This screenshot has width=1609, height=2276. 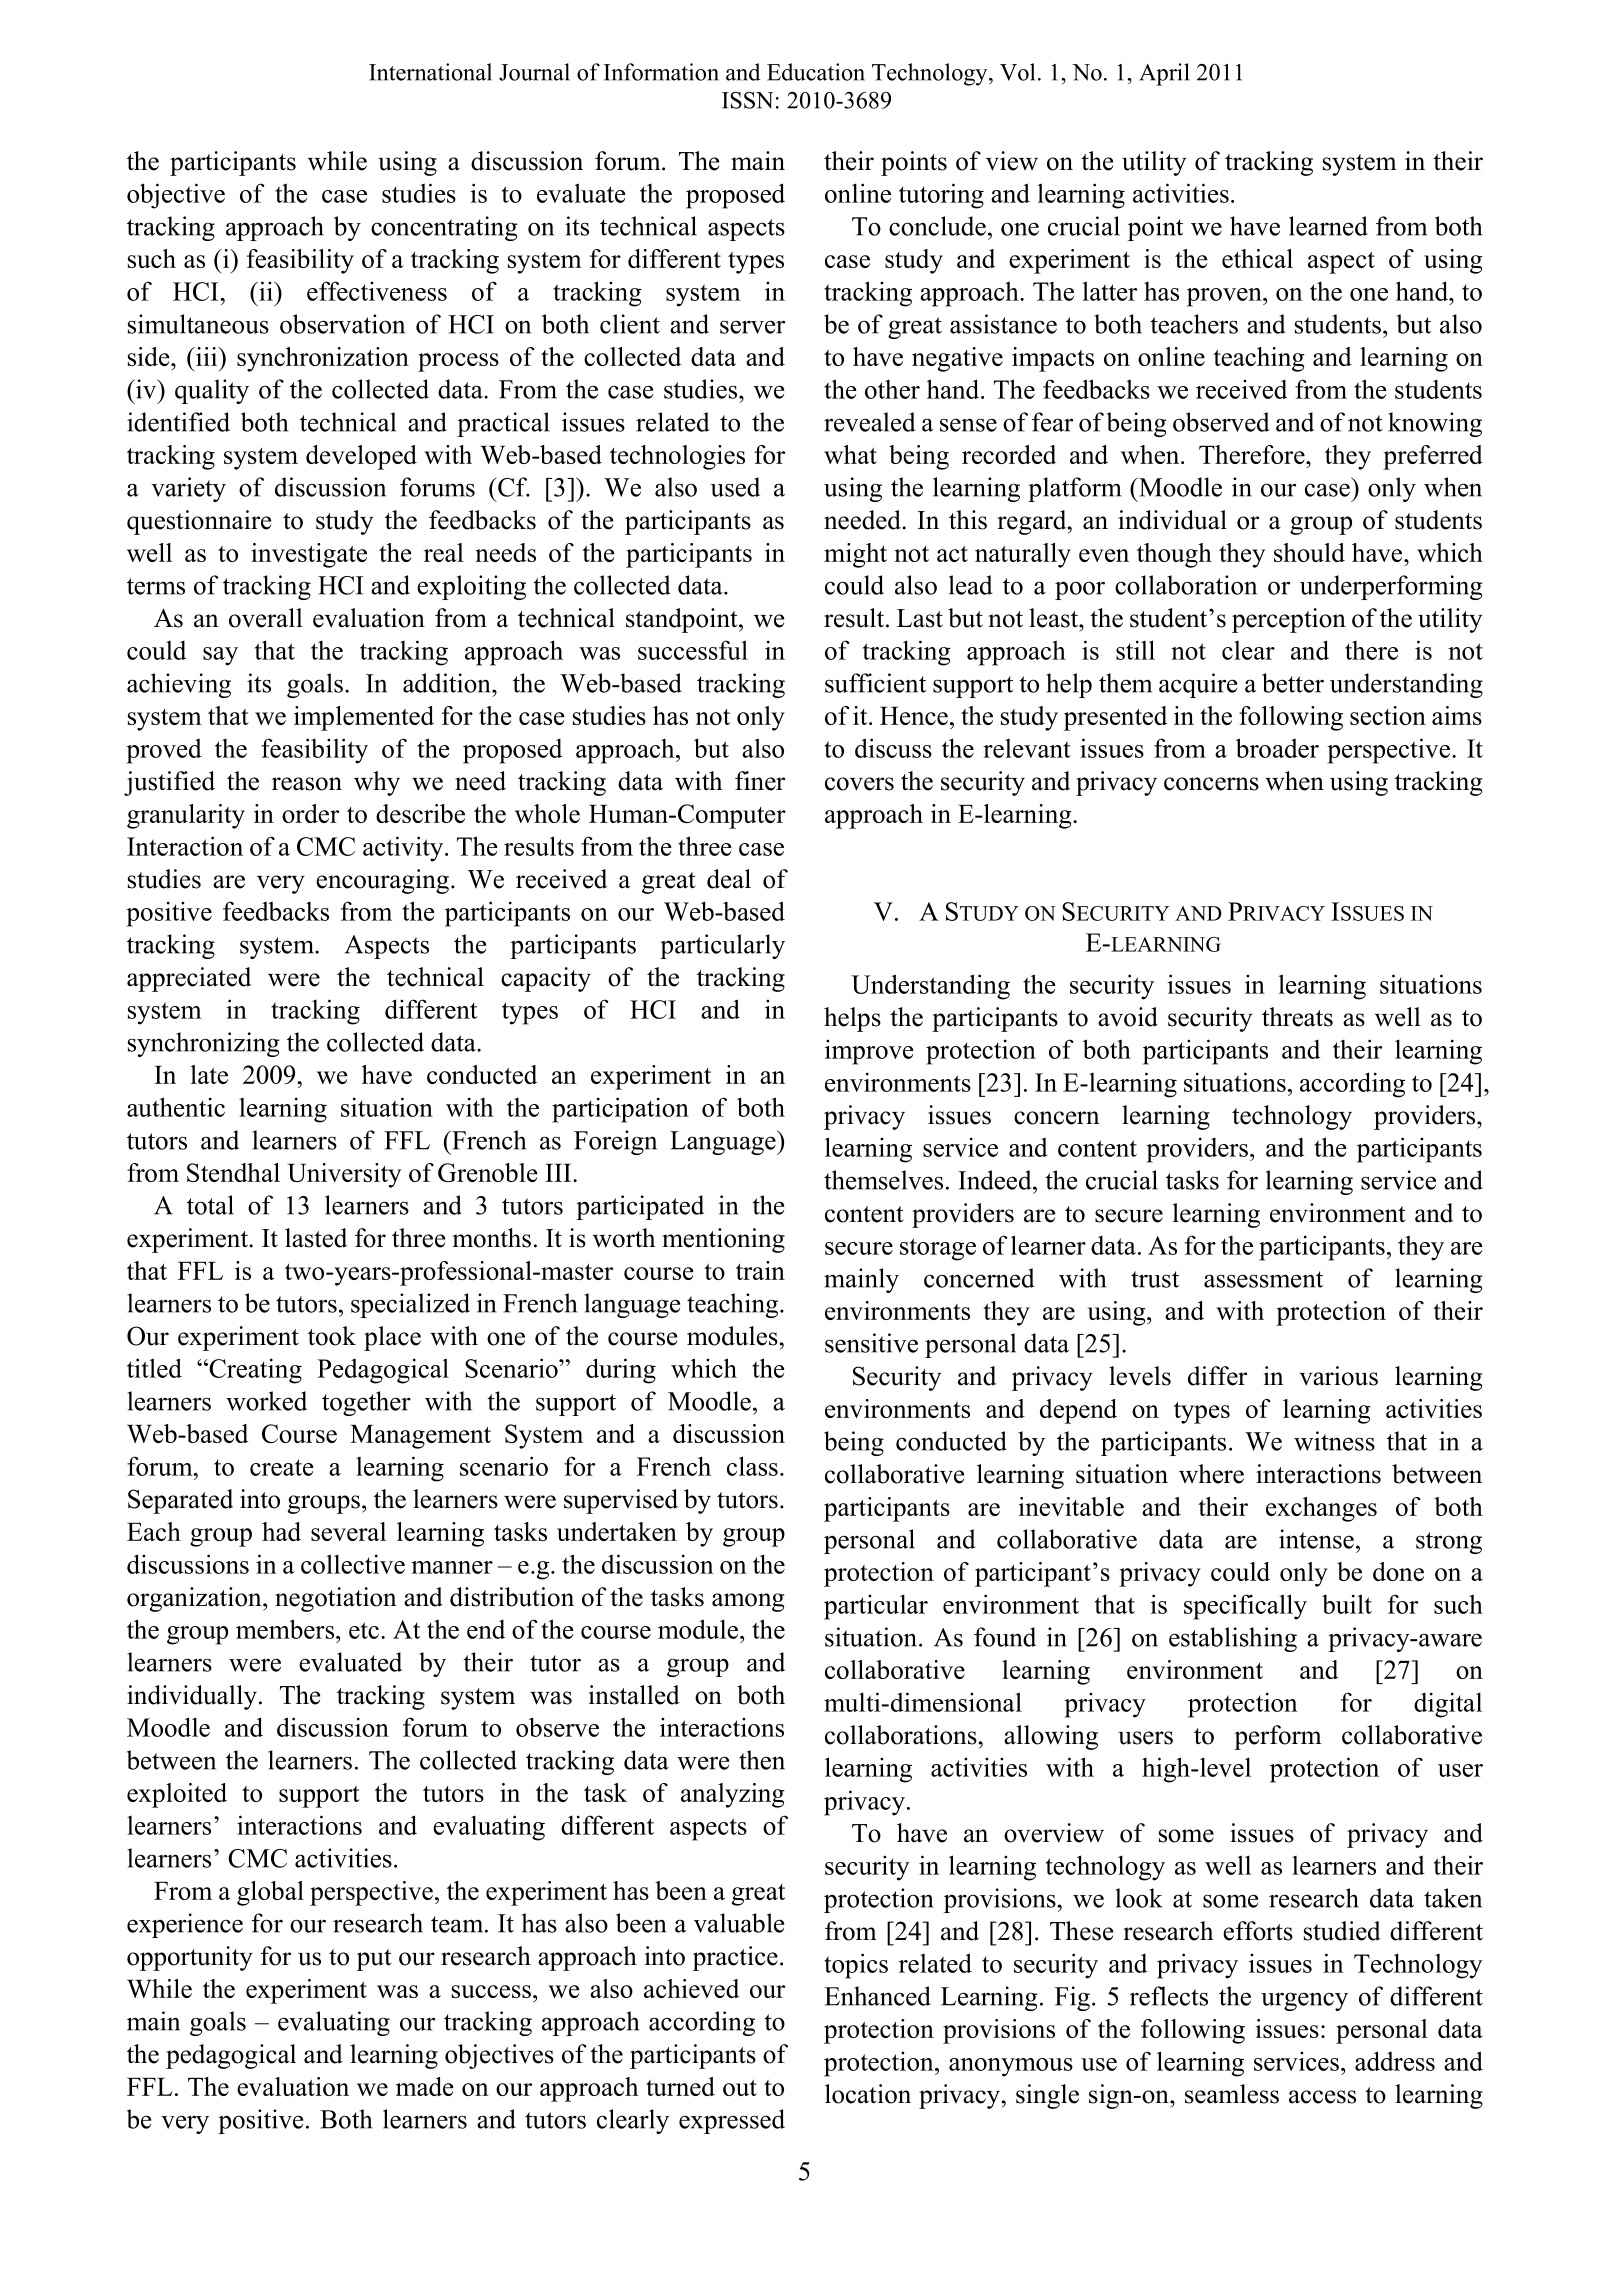 What do you see at coordinates (869, 1052) in the screenshot?
I see `improve` at bounding box center [869, 1052].
